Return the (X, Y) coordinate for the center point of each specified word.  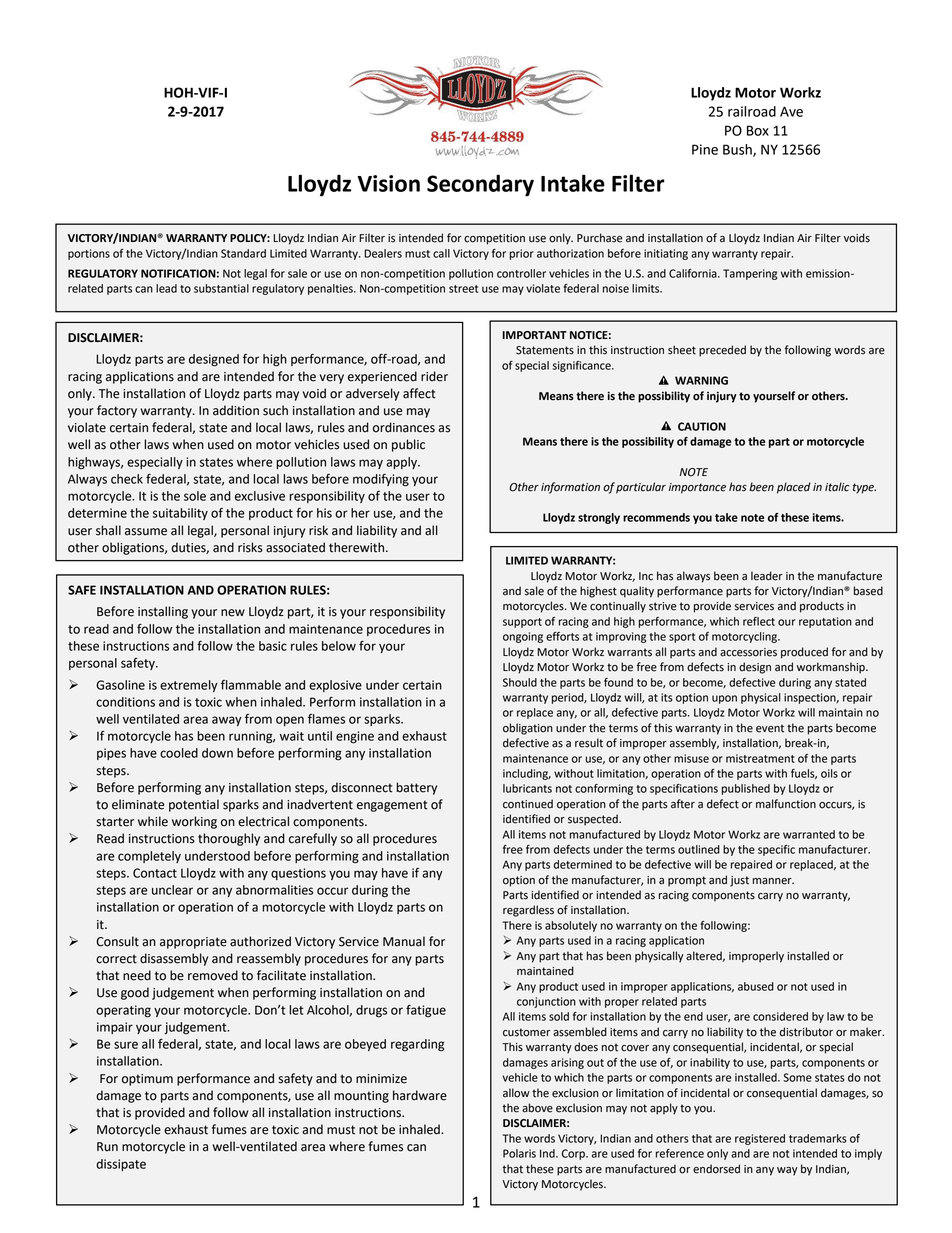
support (522, 623)
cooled (179, 753)
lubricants (527, 788)
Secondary (480, 185)
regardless (528, 911)
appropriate (193, 943)
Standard (243, 253)
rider (434, 376)
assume (146, 532)
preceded (722, 351)
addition (236, 410)
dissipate (121, 1165)
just (739, 881)
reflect (759, 621)
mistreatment (760, 758)
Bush (738, 150)
